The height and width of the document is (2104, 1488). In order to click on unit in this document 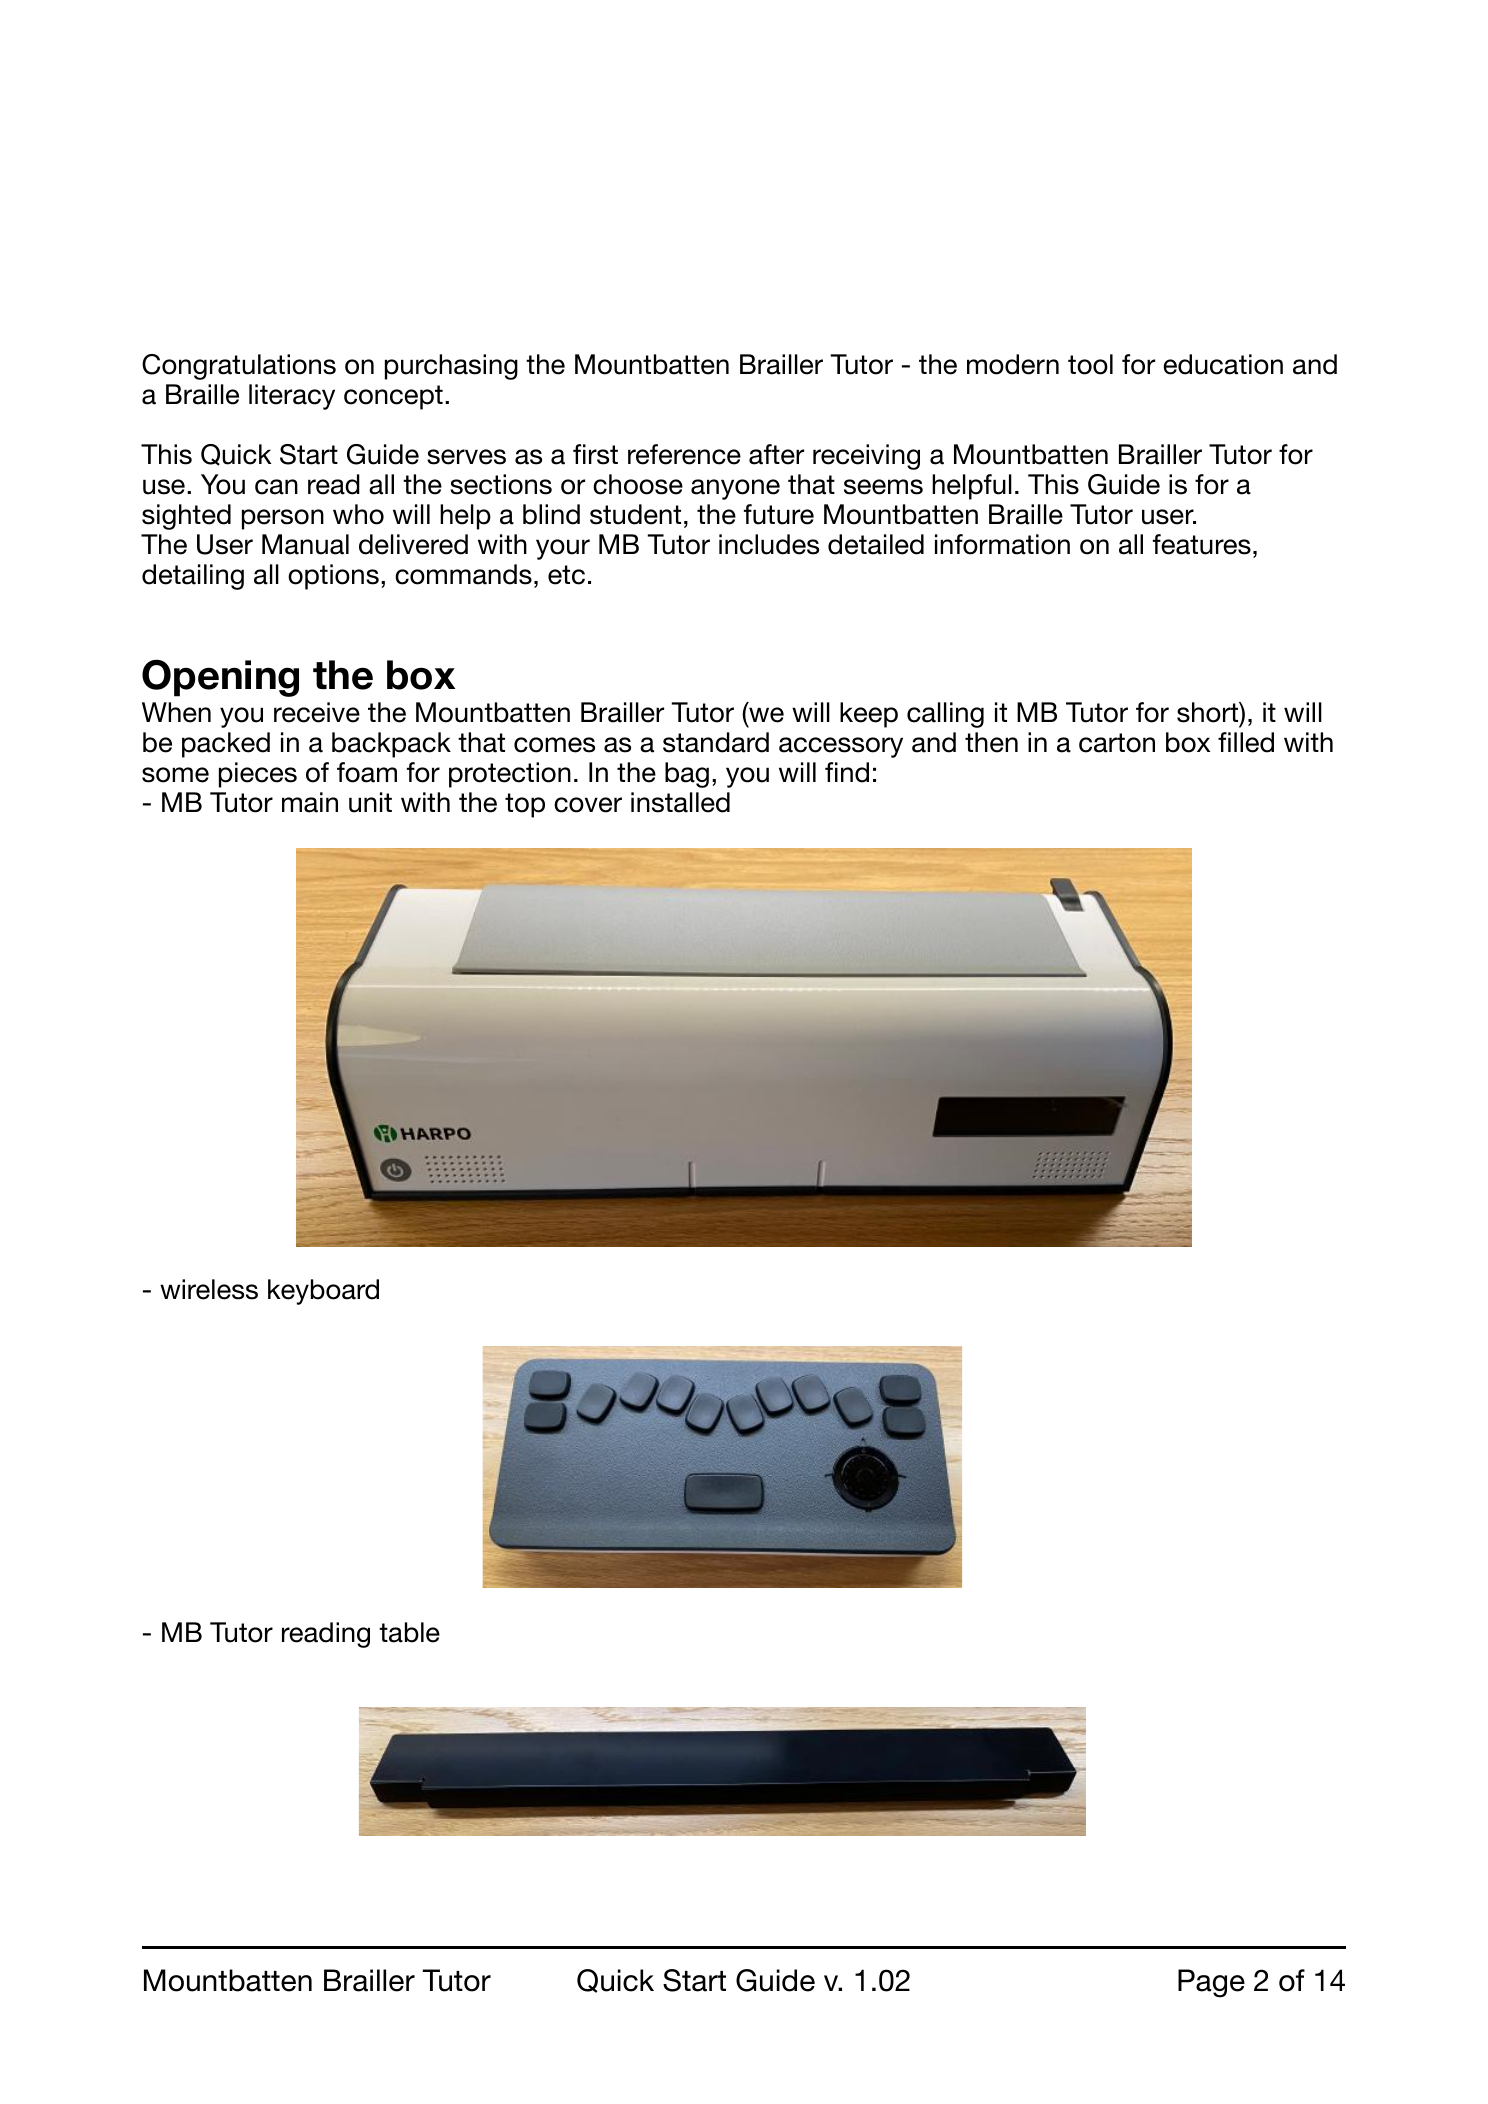, I will do `click(370, 802)`.
